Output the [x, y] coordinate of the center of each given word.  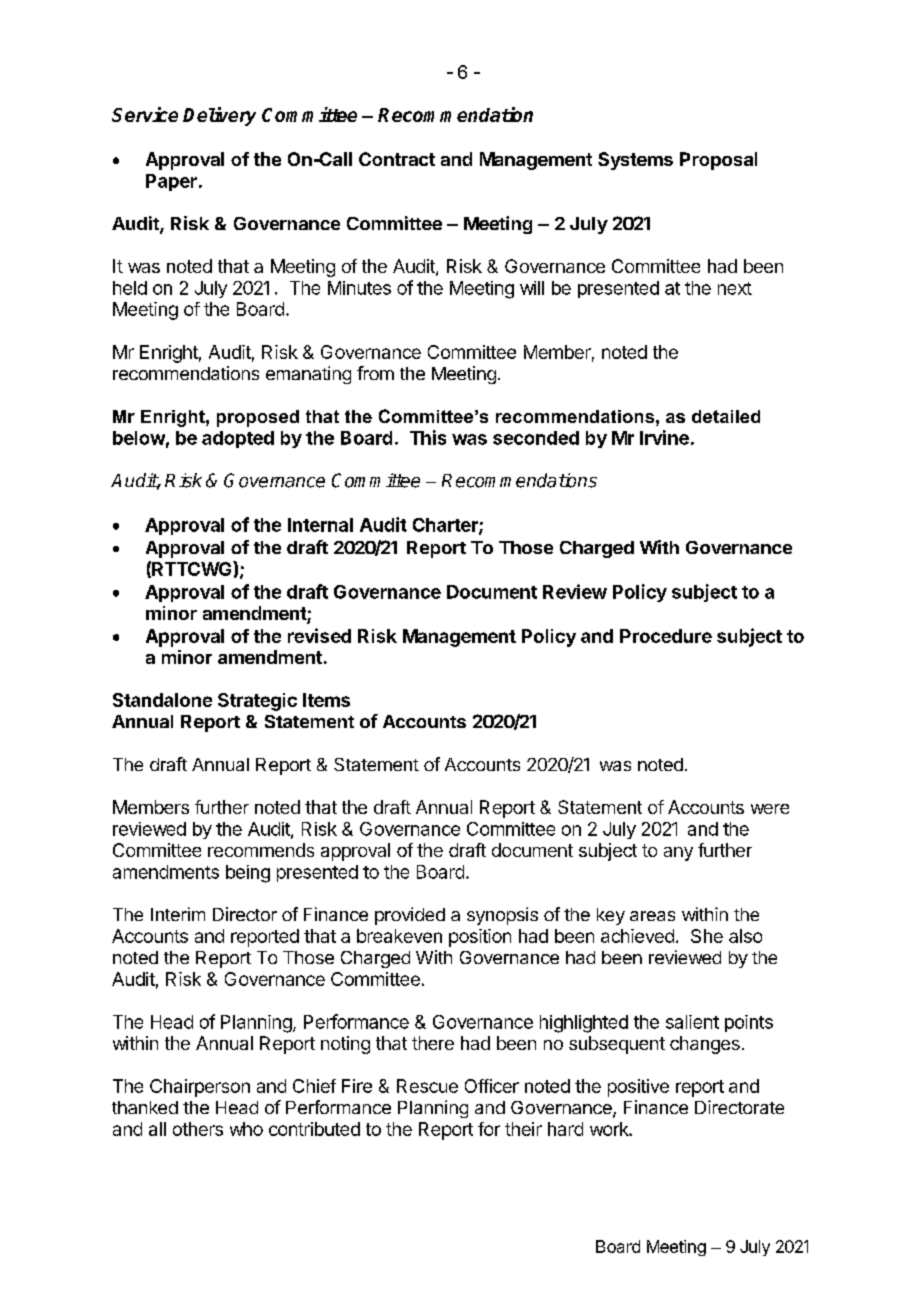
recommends [261, 850]
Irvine [664, 437]
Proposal [718, 161]
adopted [238, 439]
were [770, 809]
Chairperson [200, 1088]
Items [326, 700]
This [428, 437]
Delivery [219, 116]
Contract [397, 159]
